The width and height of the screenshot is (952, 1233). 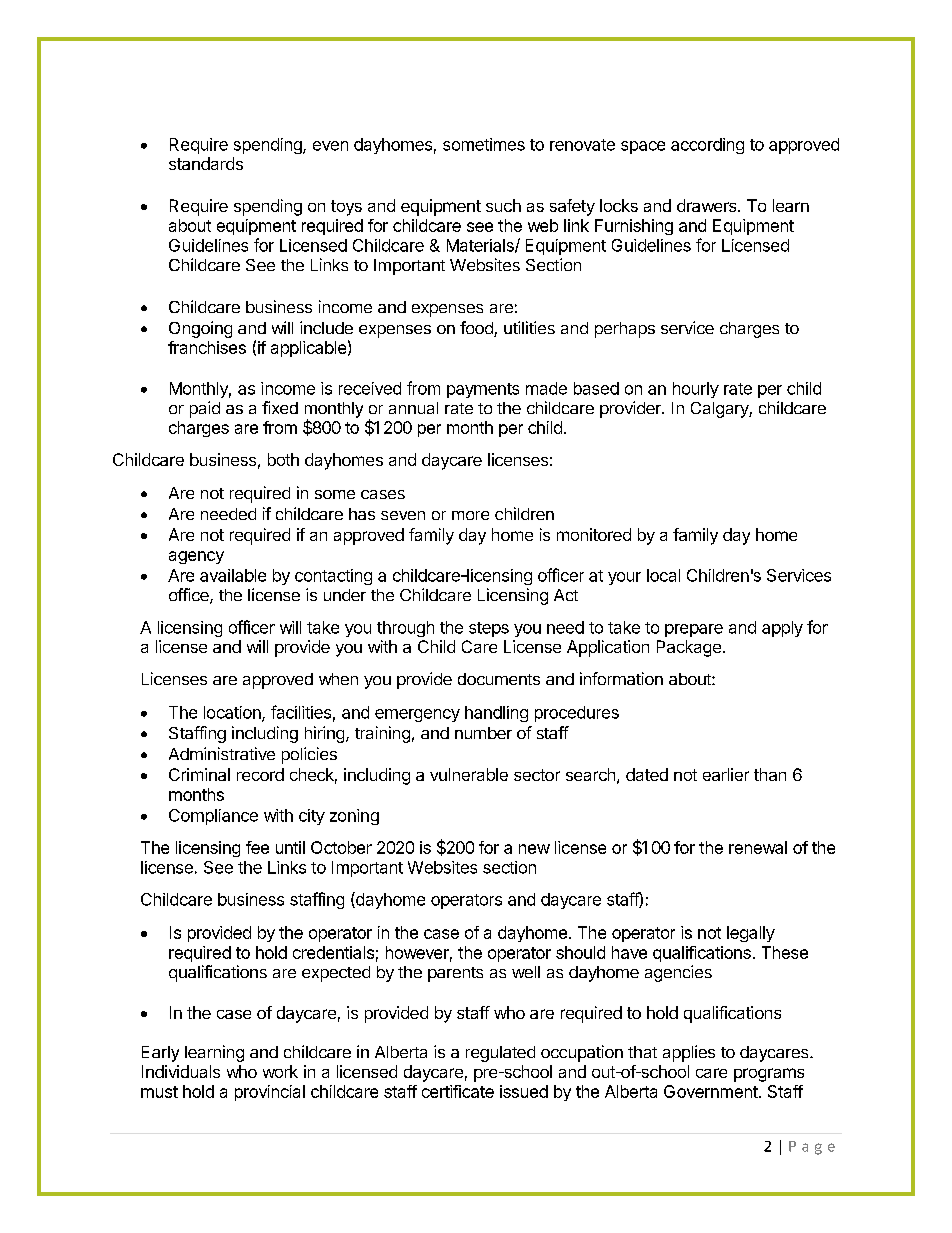 I want to click on parents, so click(x=455, y=974).
